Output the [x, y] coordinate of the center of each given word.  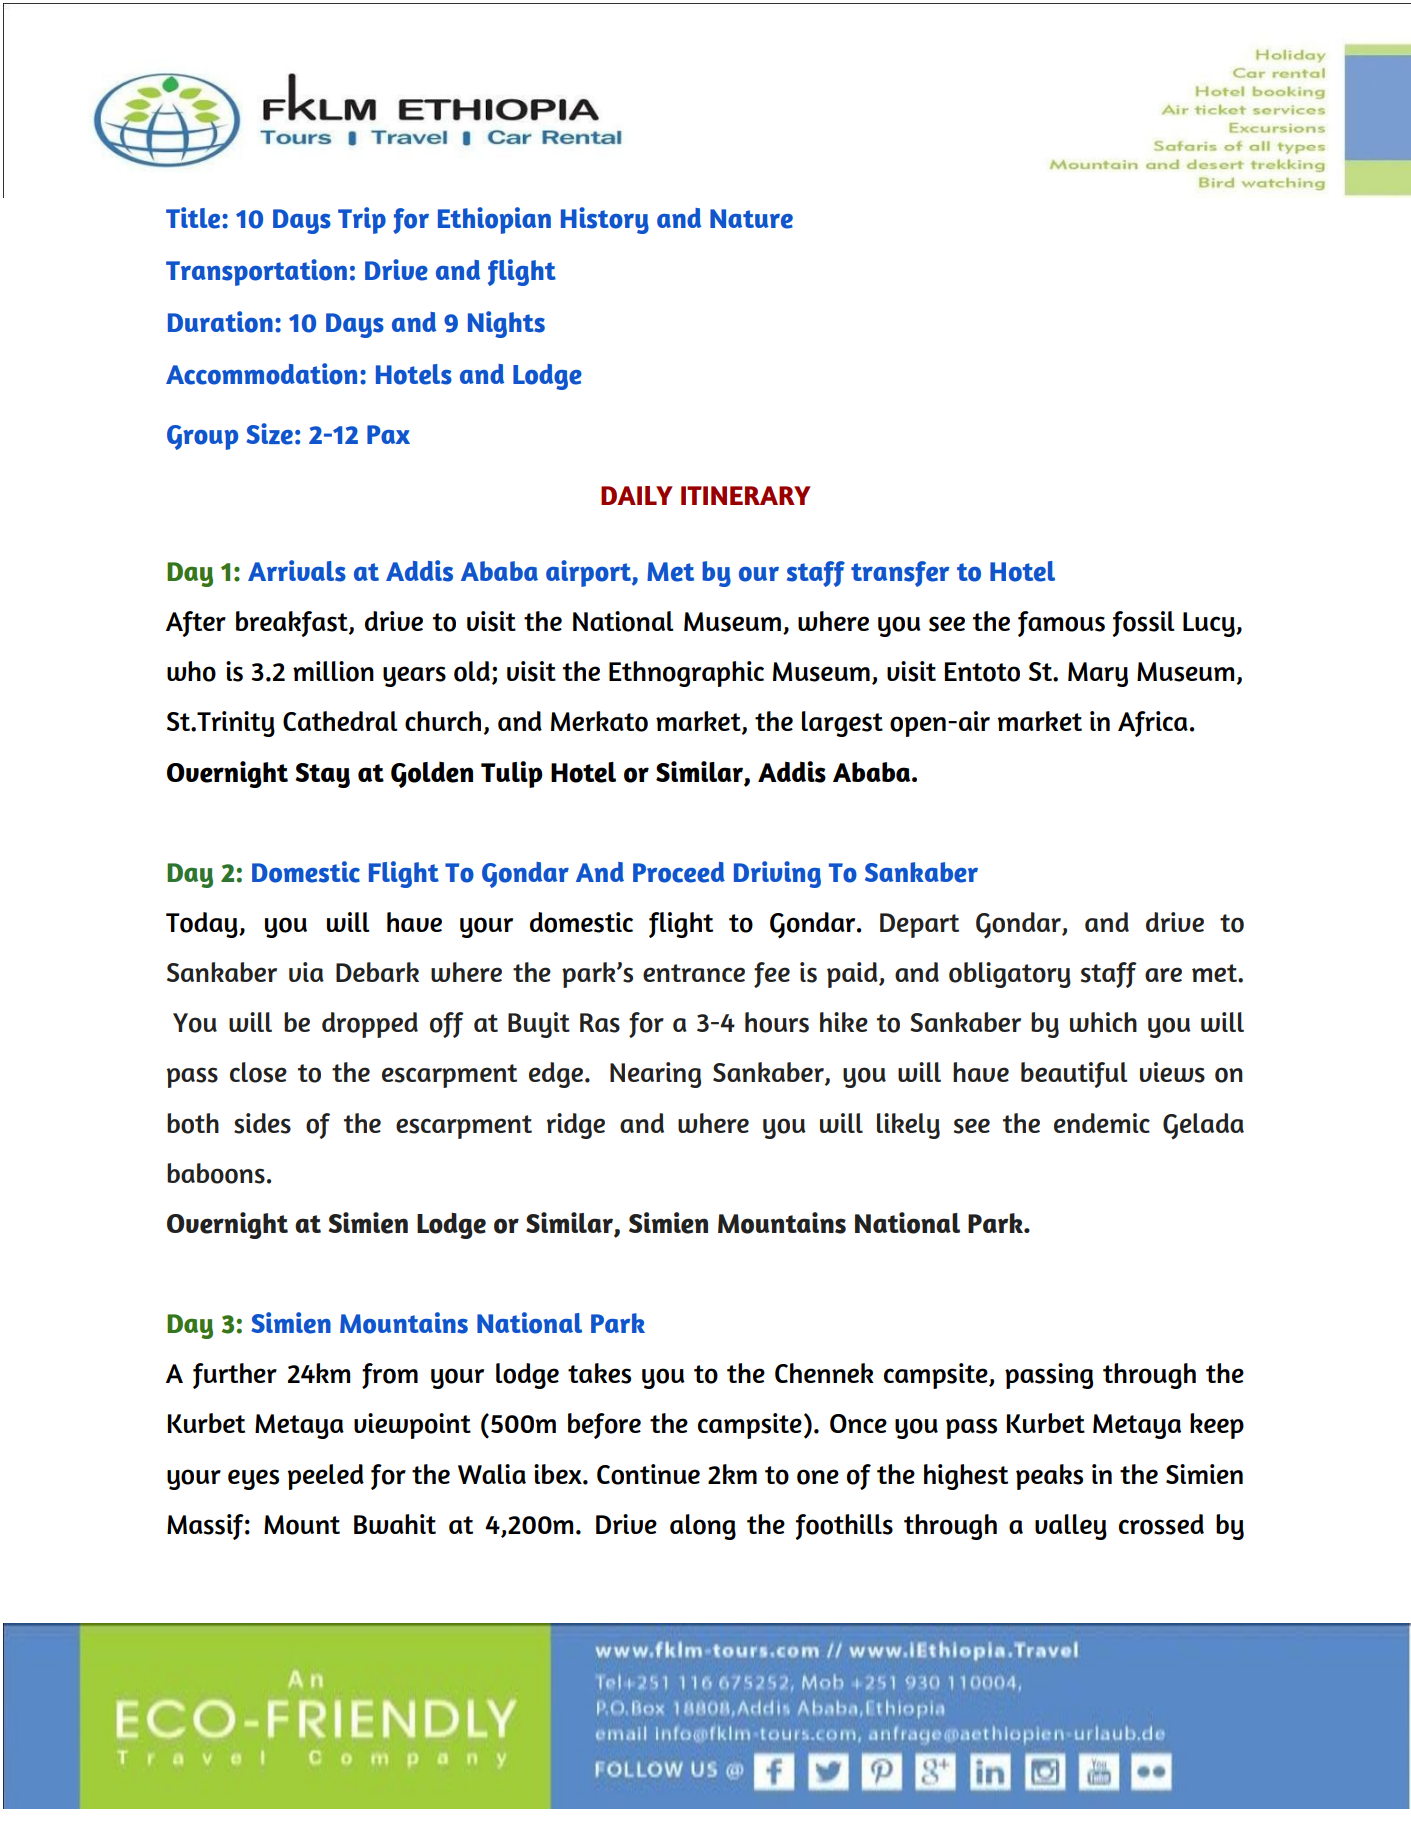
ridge [576, 1126]
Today [203, 925]
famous [1061, 624]
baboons [216, 1173]
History [605, 220]
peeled [325, 1477]
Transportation [256, 272]
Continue [648, 1474]
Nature [751, 219]
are [1163, 974]
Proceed [679, 872]
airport [589, 573]
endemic [1102, 1123]
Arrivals [297, 571]
